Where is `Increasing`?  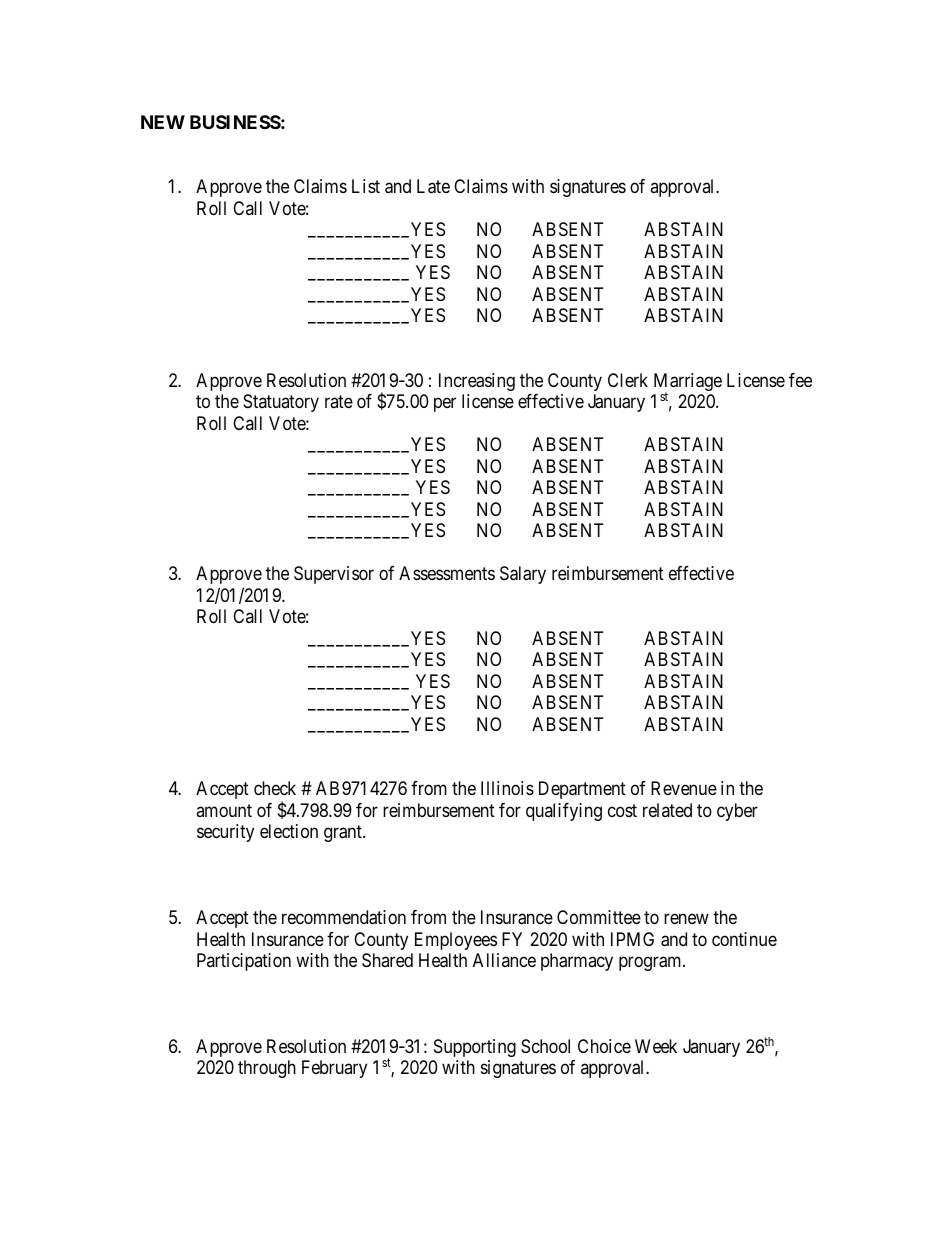
Increasing is located at coordinates (477, 382).
